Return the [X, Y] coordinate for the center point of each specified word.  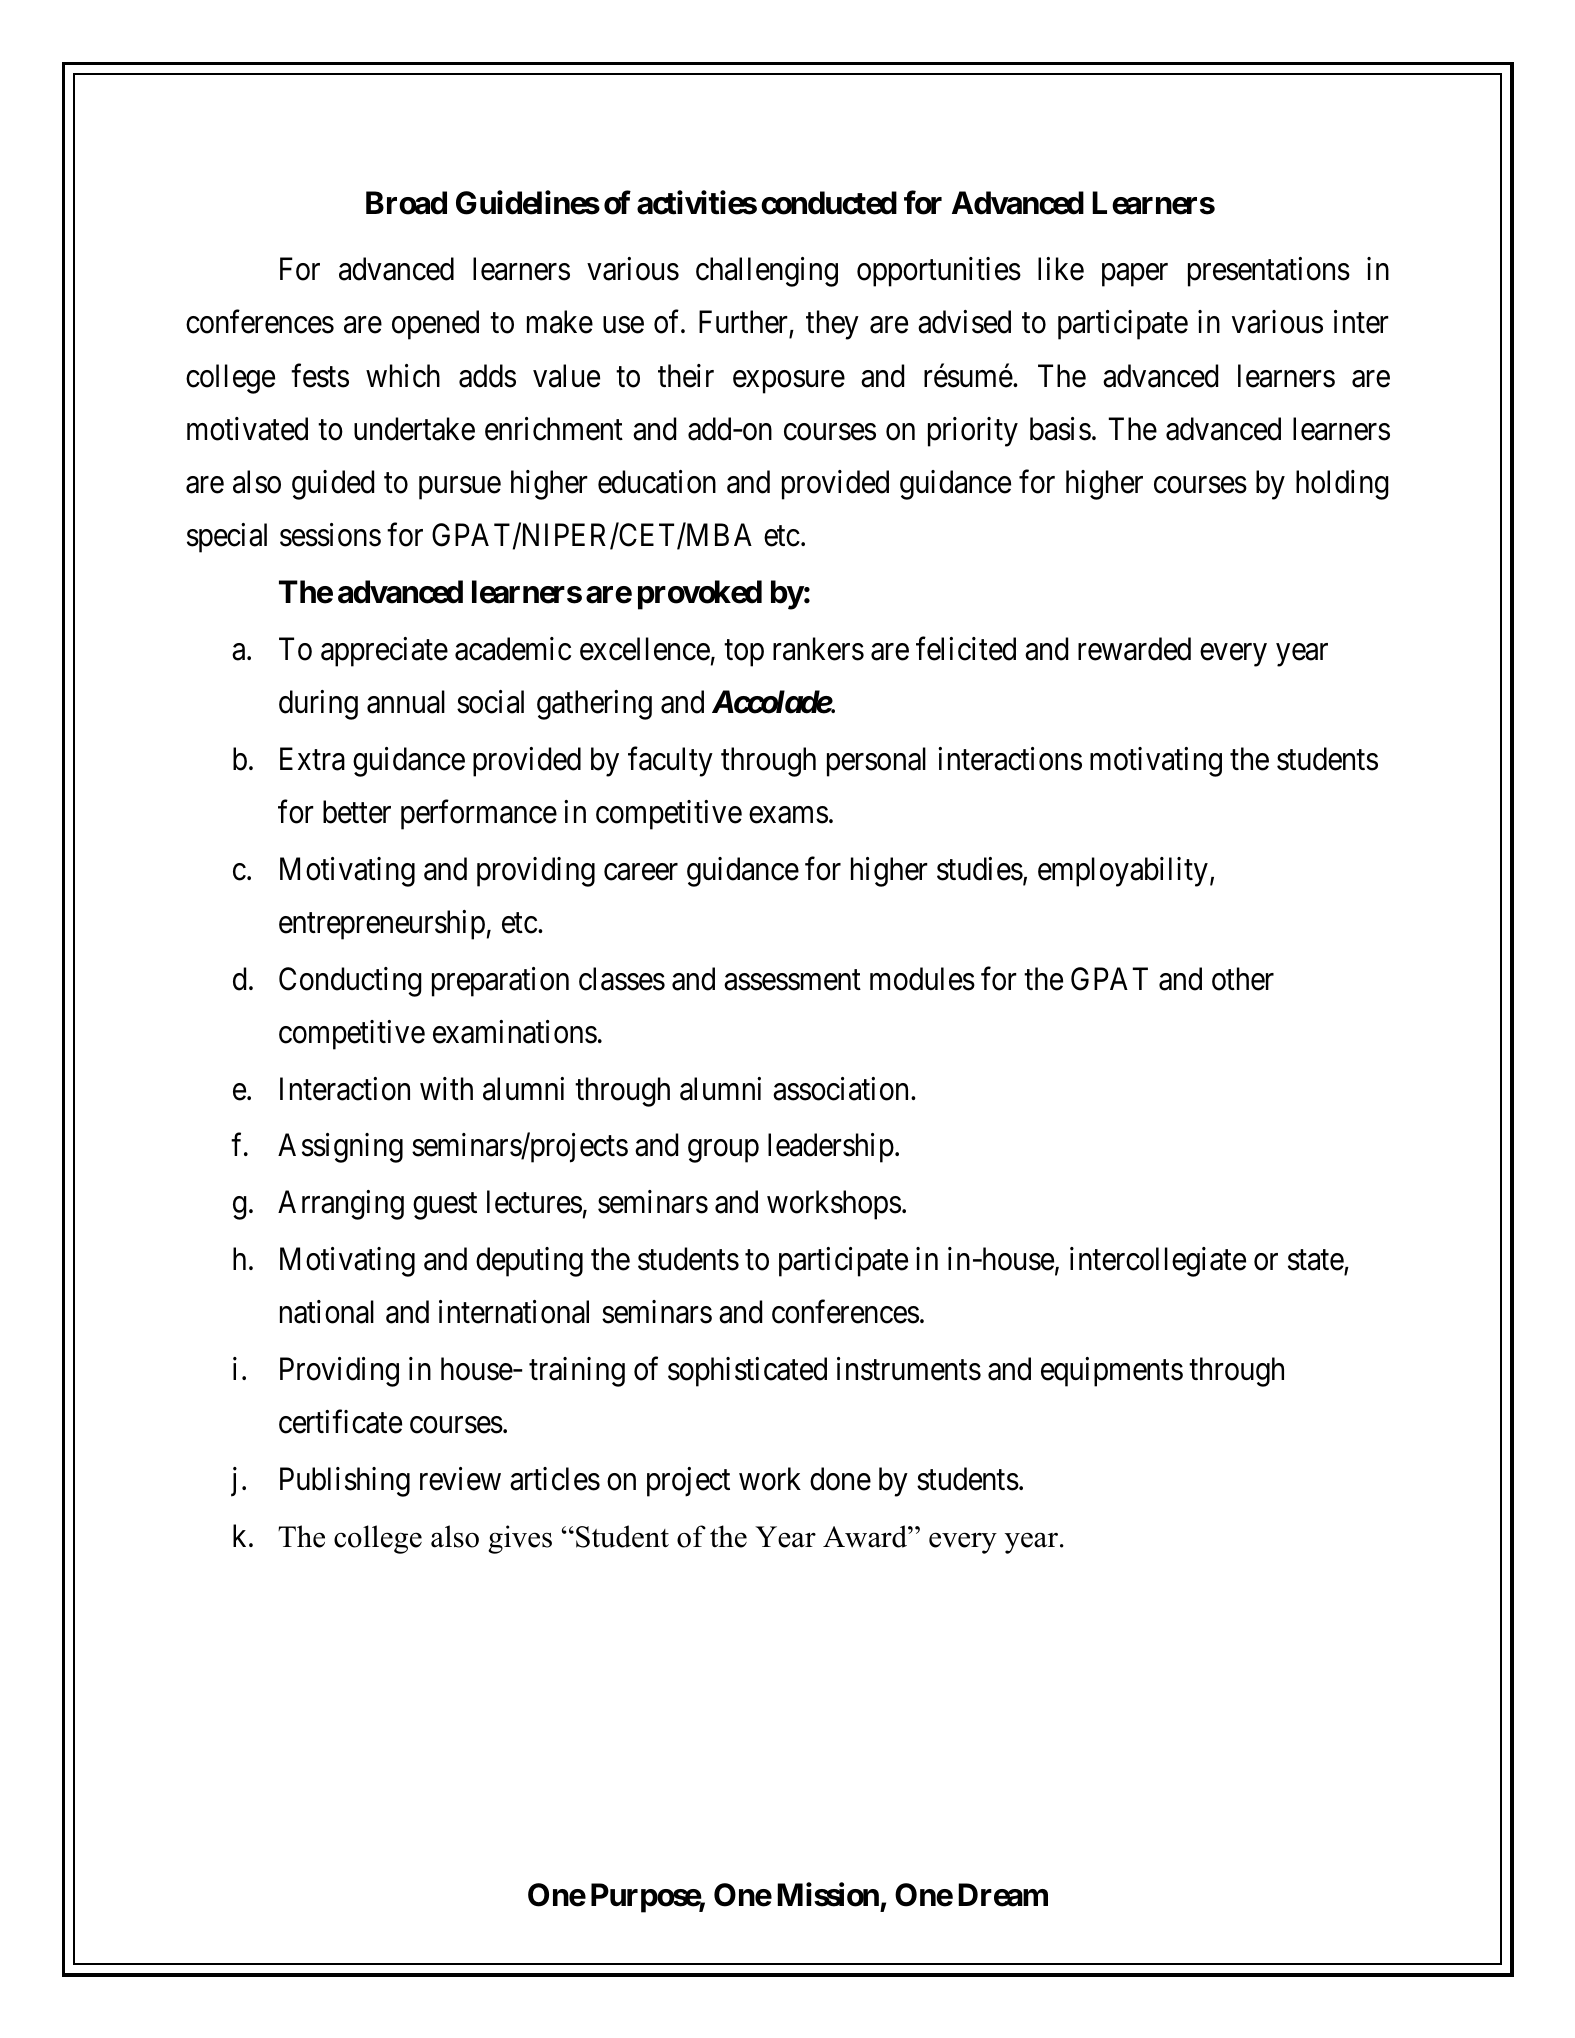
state [1316, 1260]
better [357, 812]
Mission [828, 1895]
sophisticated [747, 1372]
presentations [1269, 272]
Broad [406, 203]
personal [876, 762]
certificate [340, 1422]
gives [520, 1539]
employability [1123, 872]
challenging [767, 272]
